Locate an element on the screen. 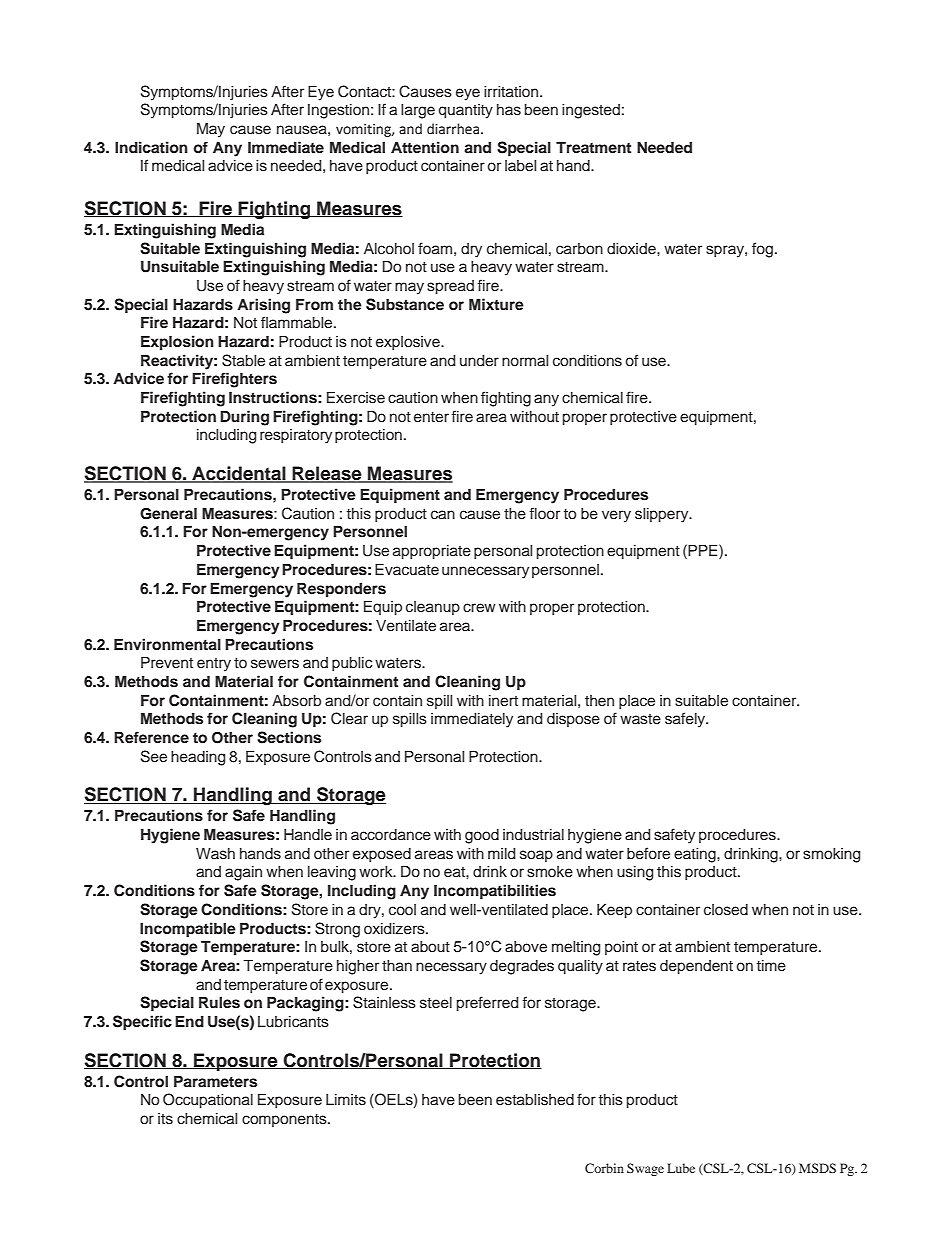 This screenshot has height=1233, width=952. Occupational is located at coordinates (208, 1101).
